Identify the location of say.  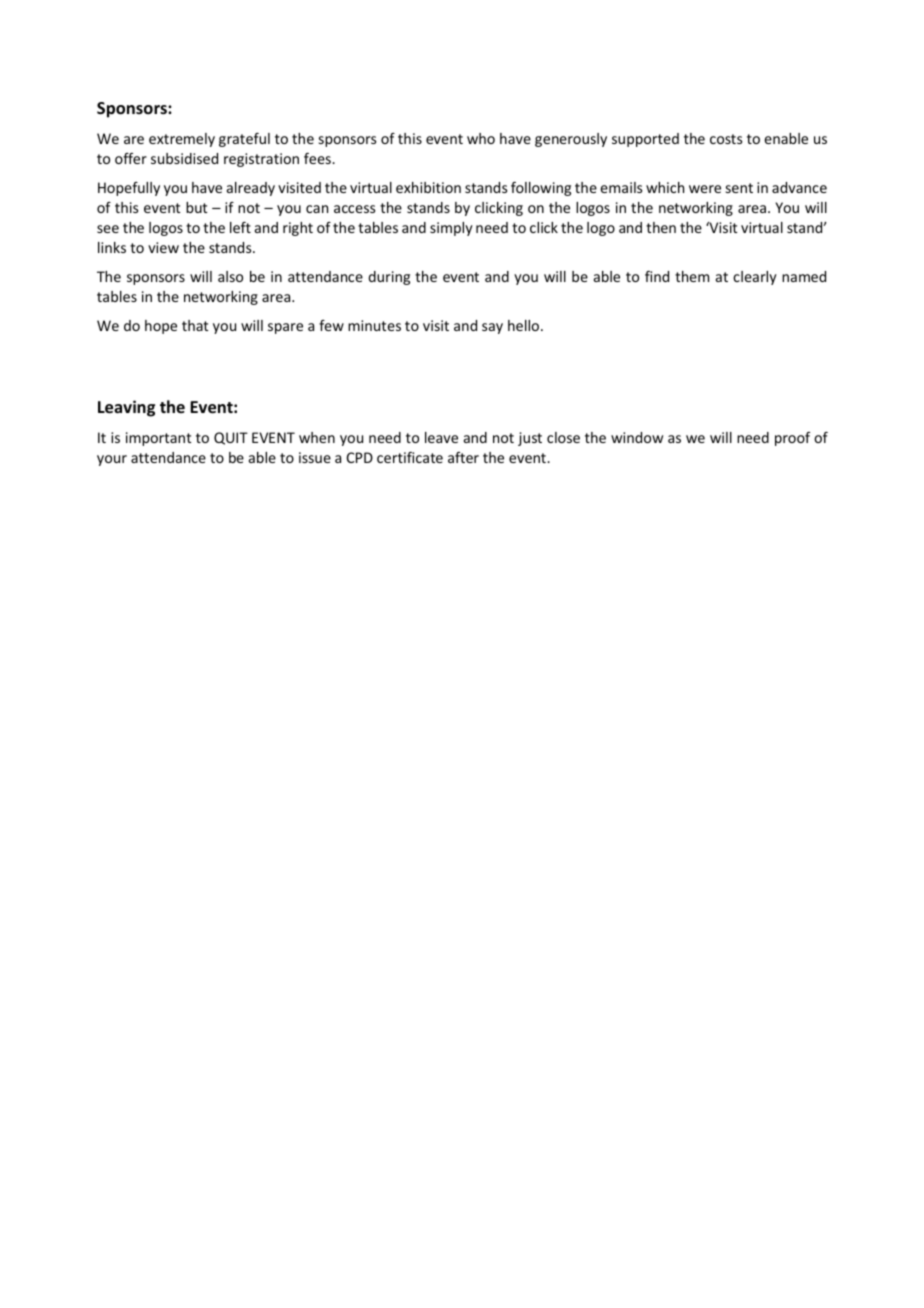
(492, 328).
